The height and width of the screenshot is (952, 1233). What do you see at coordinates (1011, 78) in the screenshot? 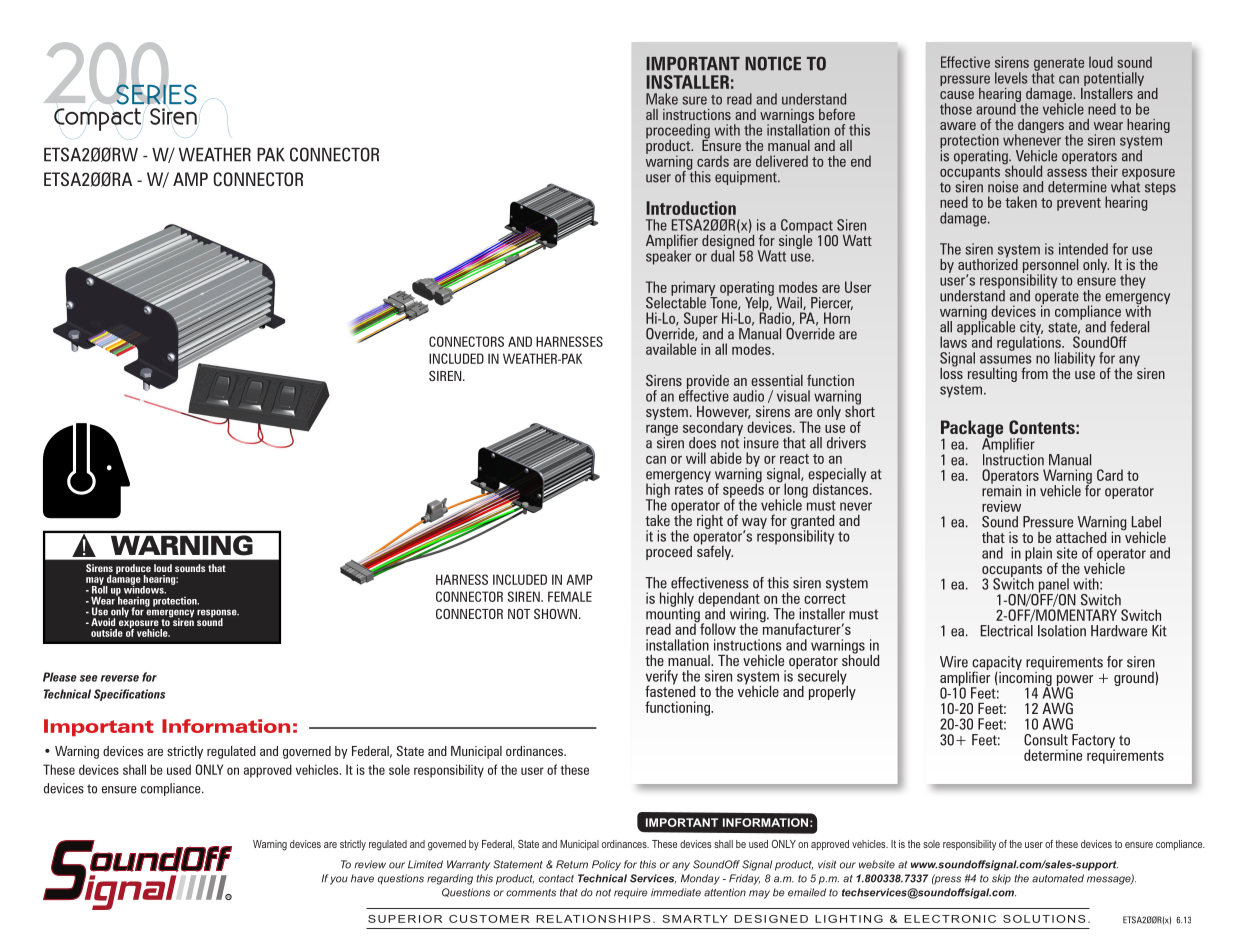
I see `levels` at bounding box center [1011, 78].
